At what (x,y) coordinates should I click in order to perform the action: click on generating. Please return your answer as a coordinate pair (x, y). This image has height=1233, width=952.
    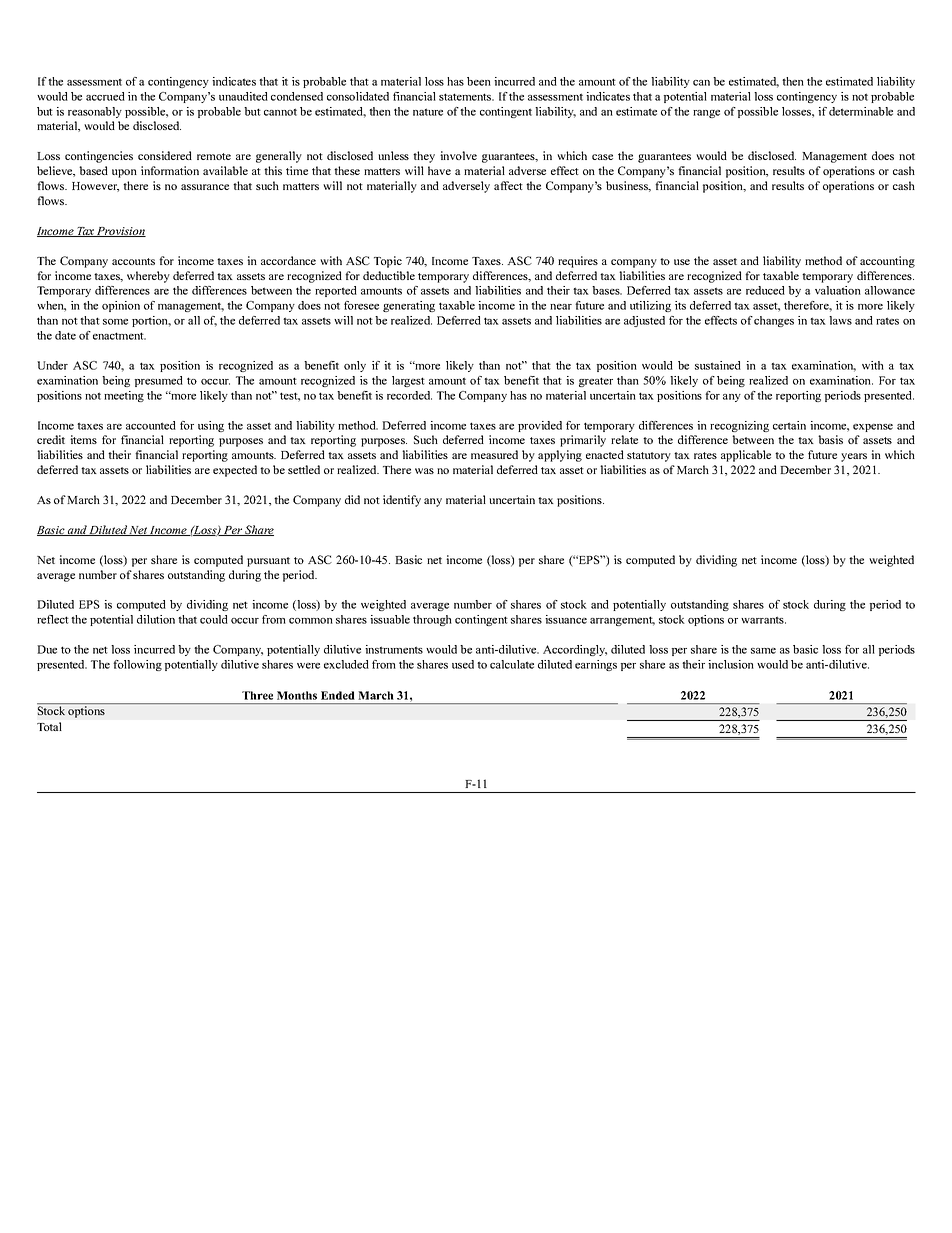
    Looking at the image, I should click on (409, 306).
